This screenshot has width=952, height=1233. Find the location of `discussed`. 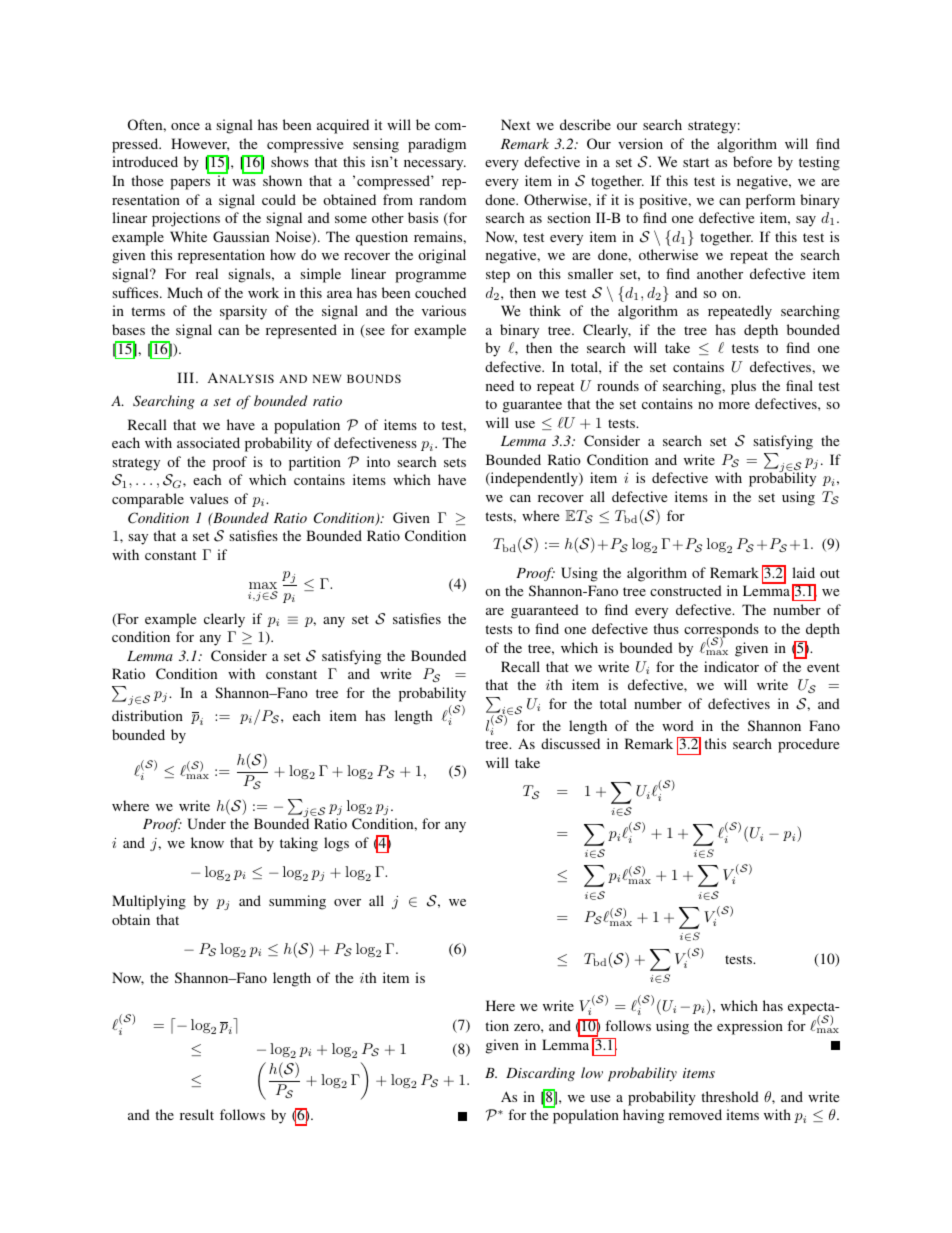

discussed is located at coordinates (570, 743).
